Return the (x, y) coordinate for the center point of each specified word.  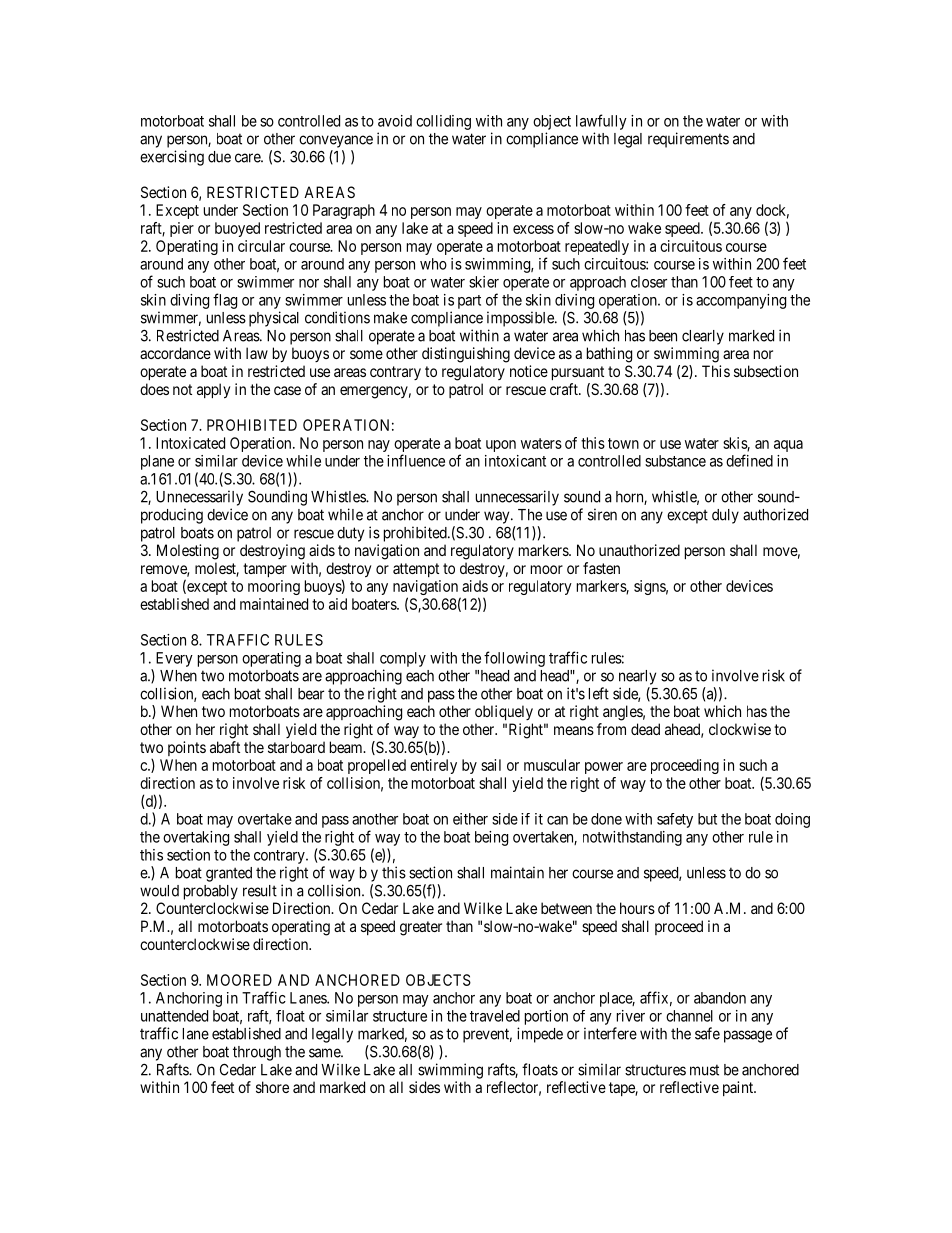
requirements (688, 140)
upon (501, 446)
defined (749, 460)
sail (491, 765)
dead (645, 729)
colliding (443, 122)
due (219, 157)
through (257, 1053)
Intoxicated (190, 443)
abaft (225, 747)
